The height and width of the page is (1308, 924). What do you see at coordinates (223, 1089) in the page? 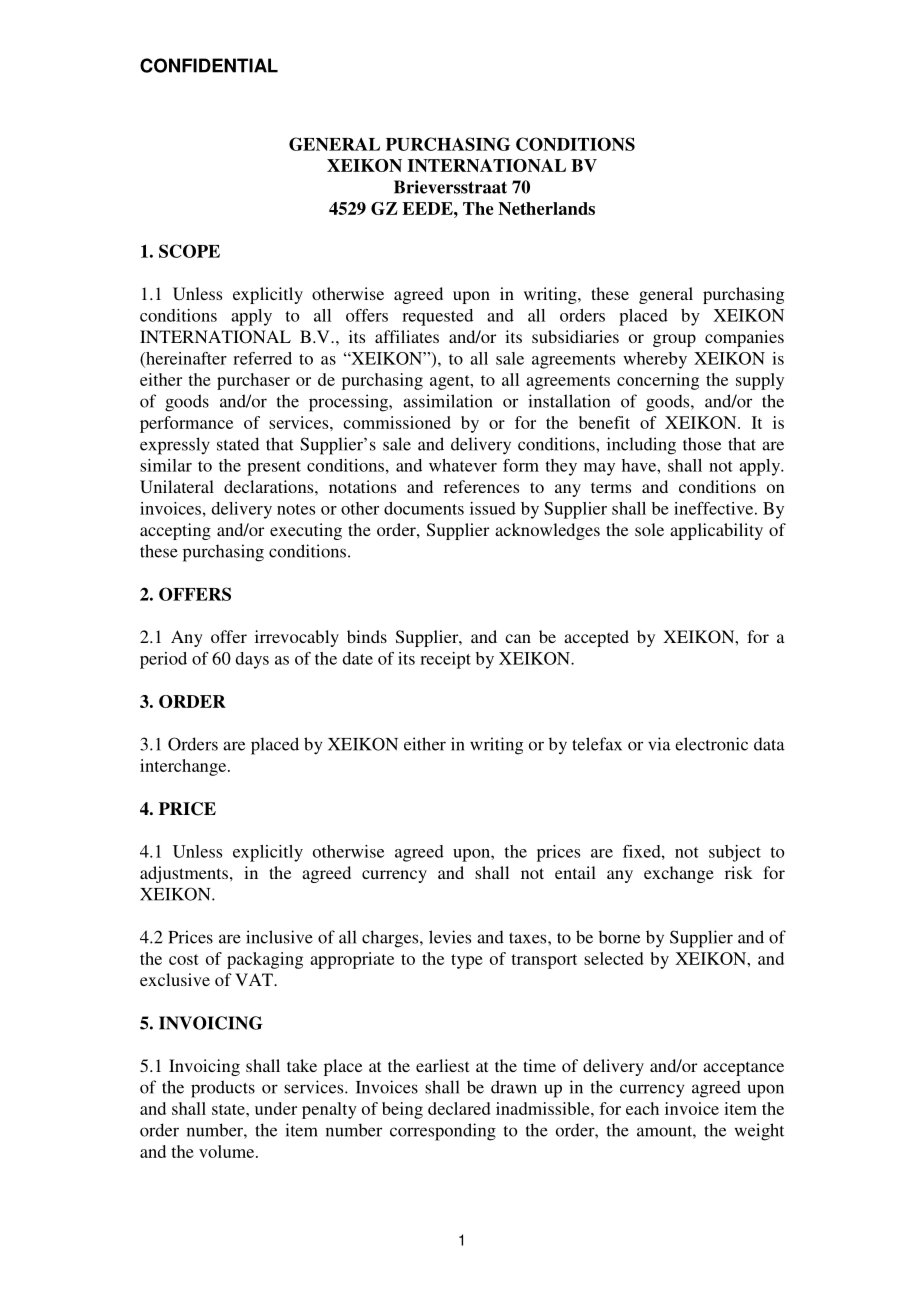
I see `products` at bounding box center [223, 1089].
